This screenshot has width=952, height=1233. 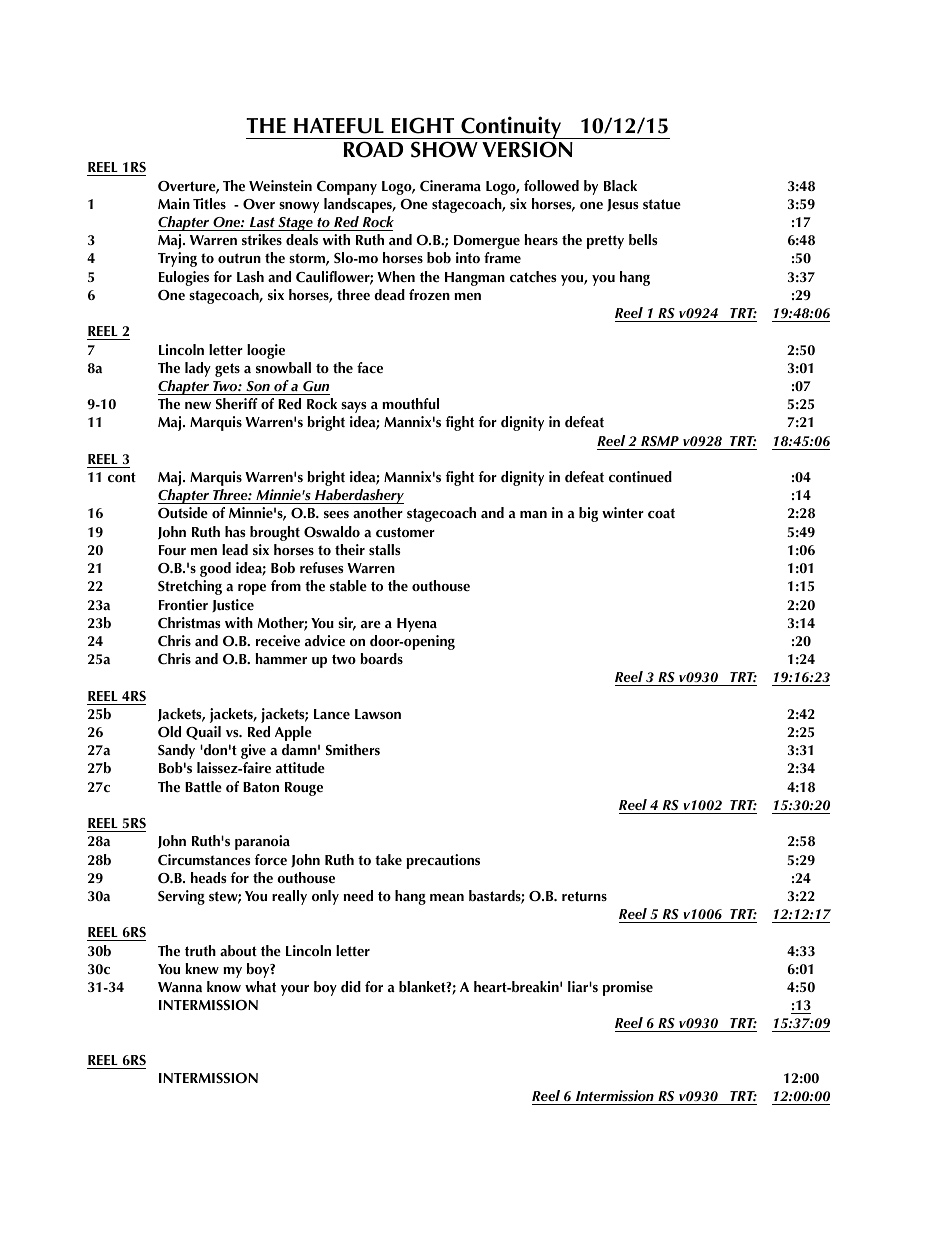 I want to click on SHOW, so click(x=444, y=149).
